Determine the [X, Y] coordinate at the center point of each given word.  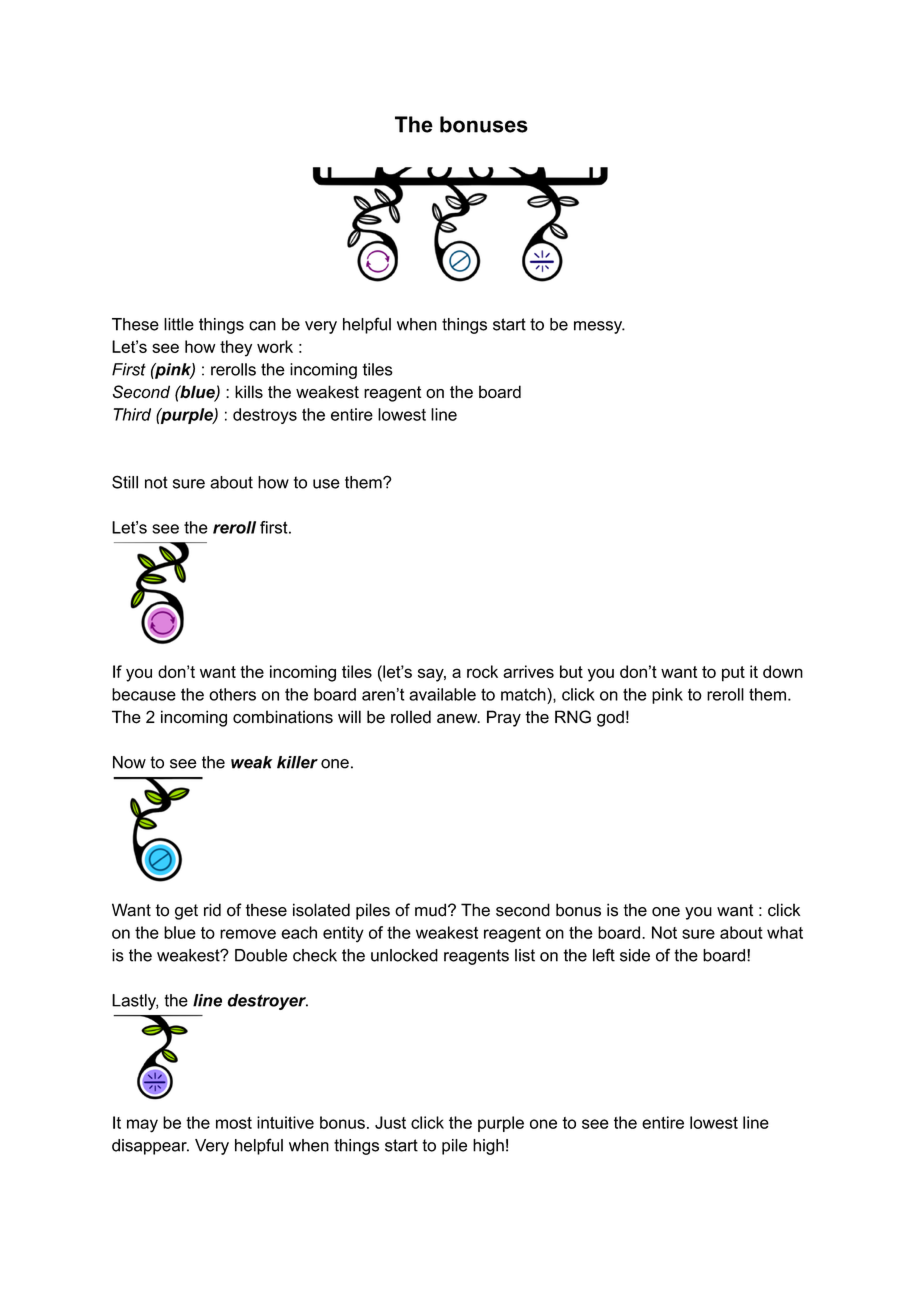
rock [482, 671]
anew [458, 719]
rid [212, 910]
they [236, 348]
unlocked [404, 955]
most [234, 1123]
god [610, 718]
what [785, 932]
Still [125, 482]
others [232, 694]
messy [599, 327]
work [275, 346]
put [733, 674]
